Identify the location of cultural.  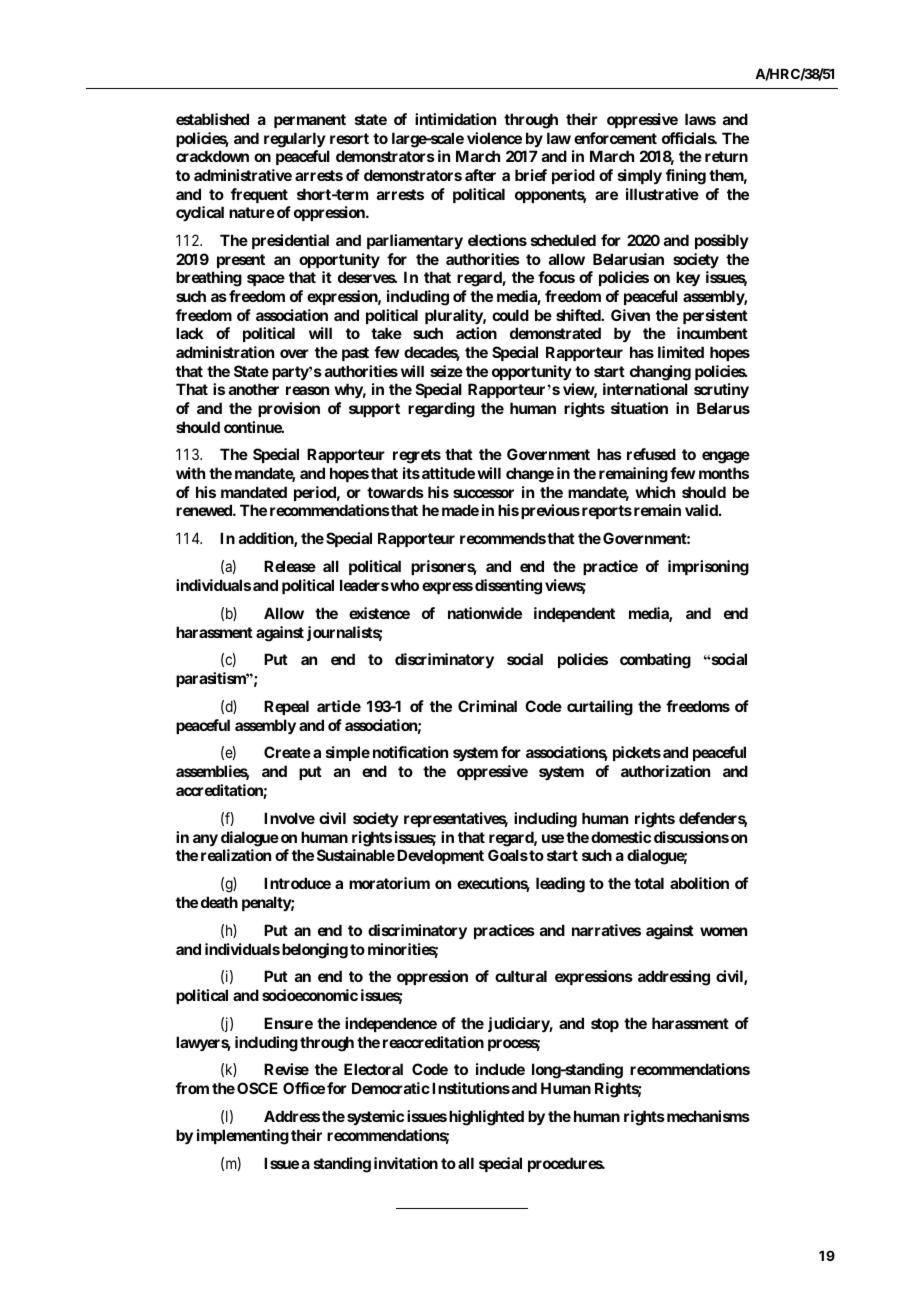
(521, 976).
